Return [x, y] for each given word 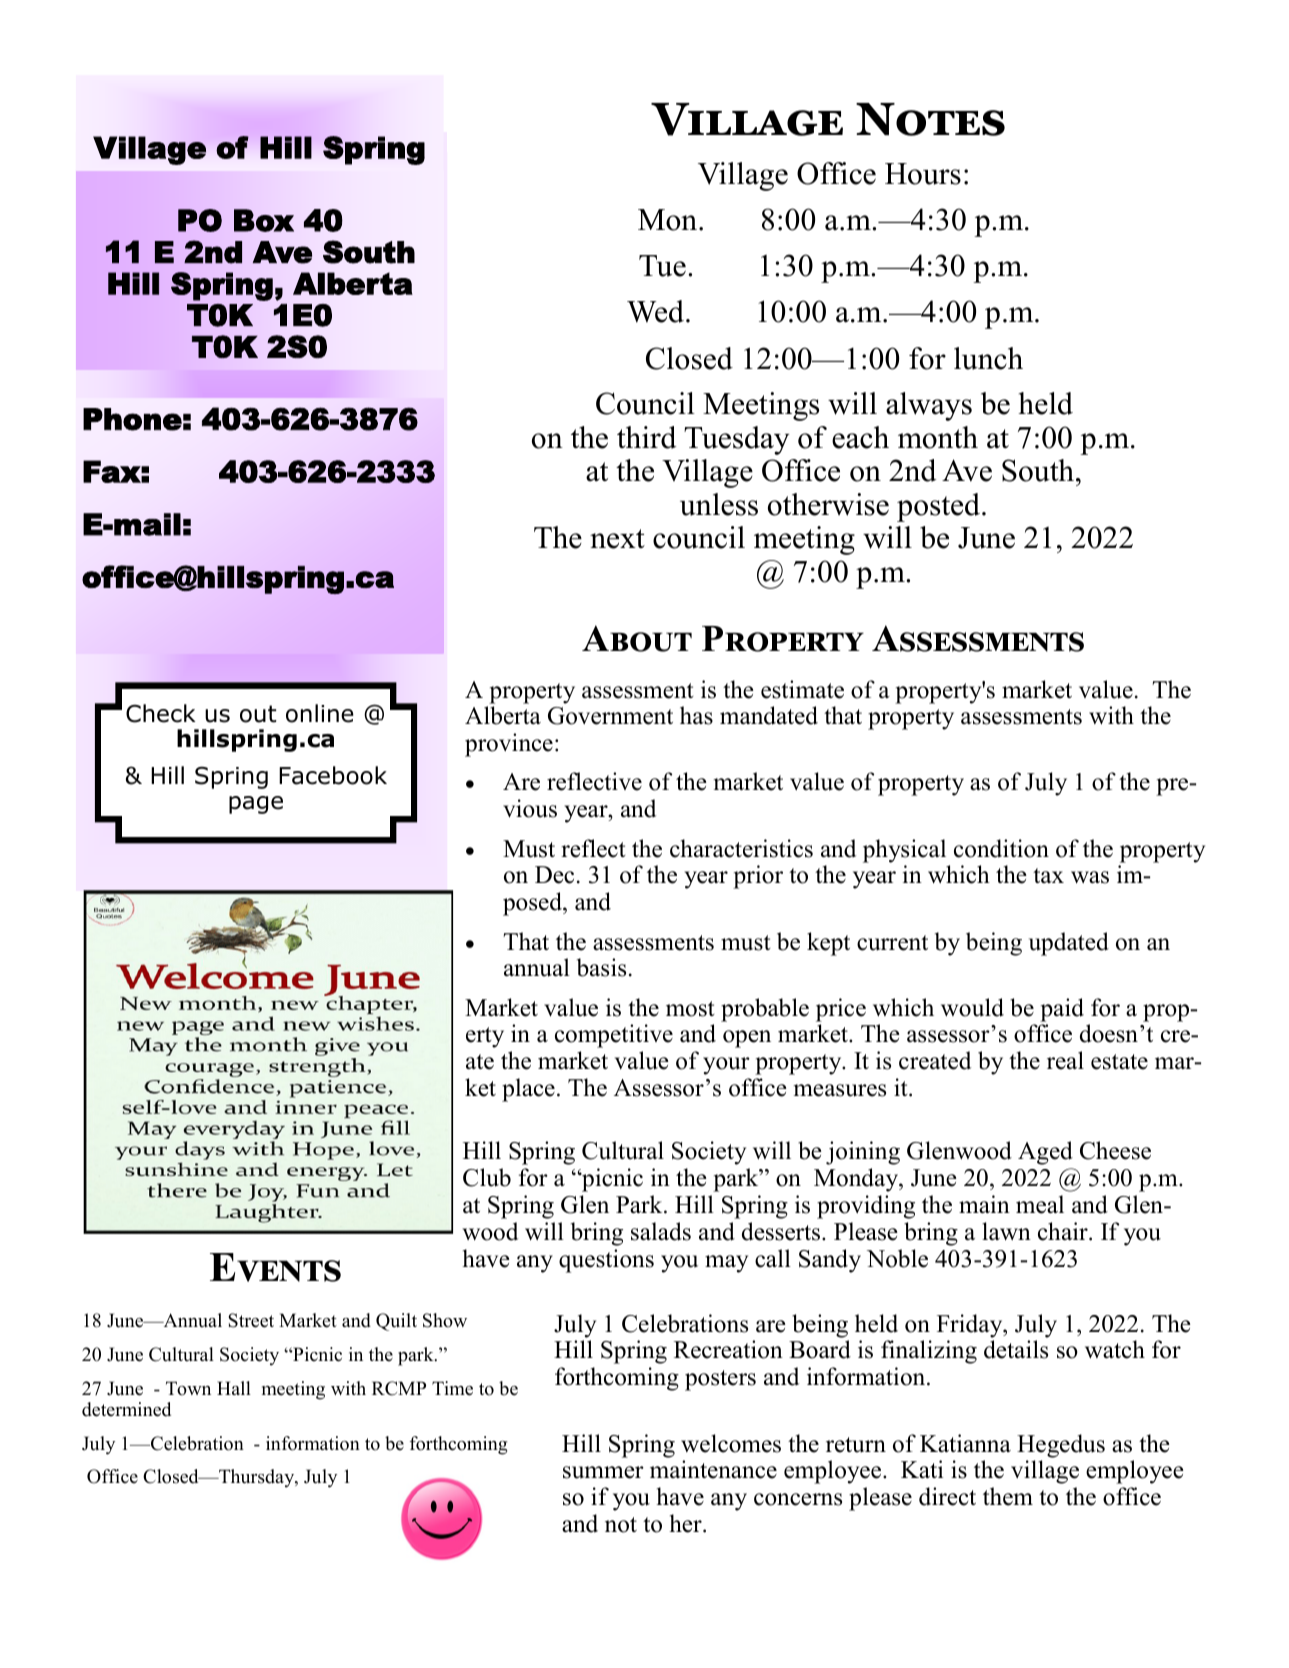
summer [603, 1472]
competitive [614, 1036]
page [256, 805]
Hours [923, 174]
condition [1001, 848]
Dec [554, 875]
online [320, 713]
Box [264, 220]
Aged [1045, 1153]
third [646, 437]
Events [275, 1267]
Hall [234, 1388]
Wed [655, 311]
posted [938, 507]
